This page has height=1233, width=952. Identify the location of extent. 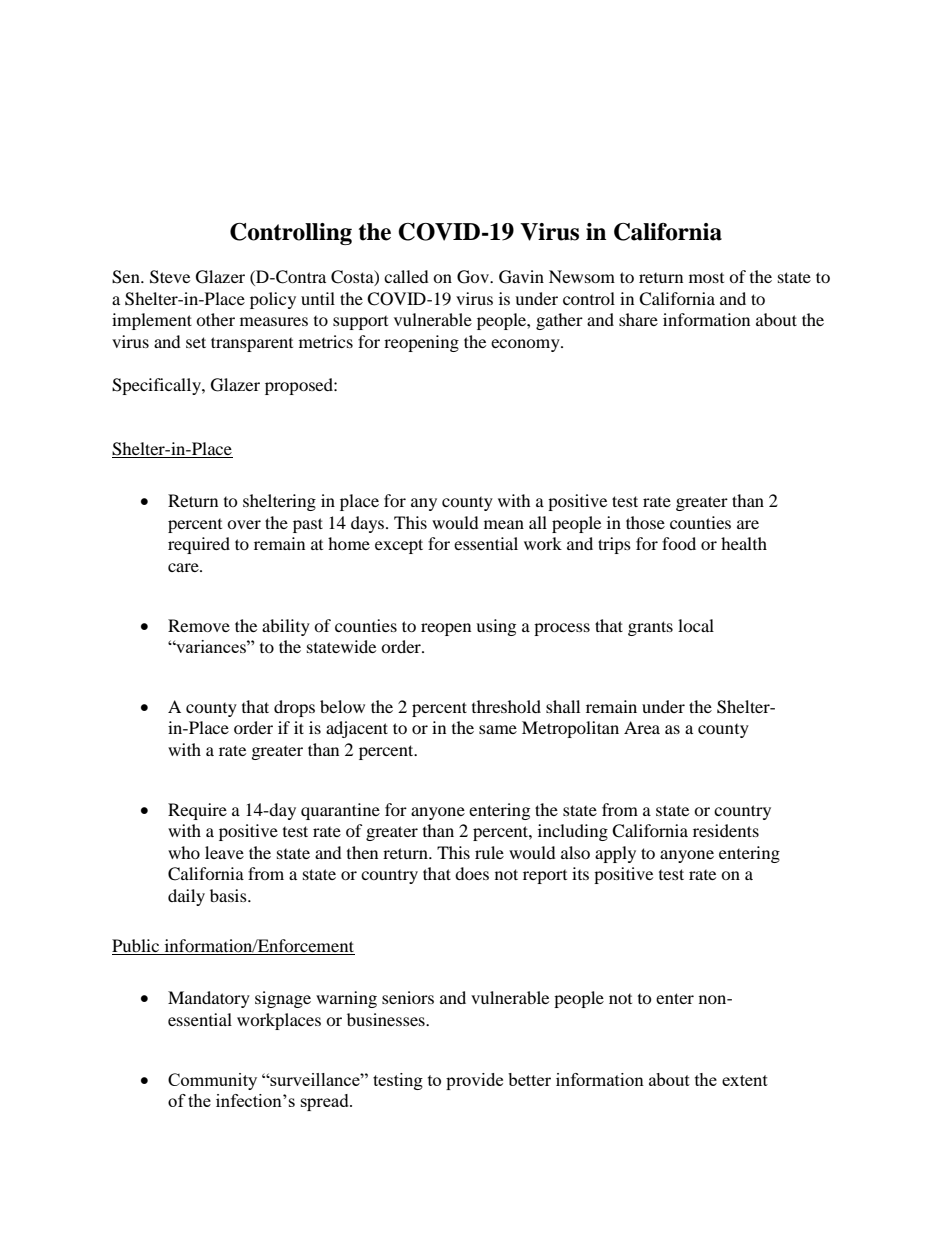
(745, 1080).
